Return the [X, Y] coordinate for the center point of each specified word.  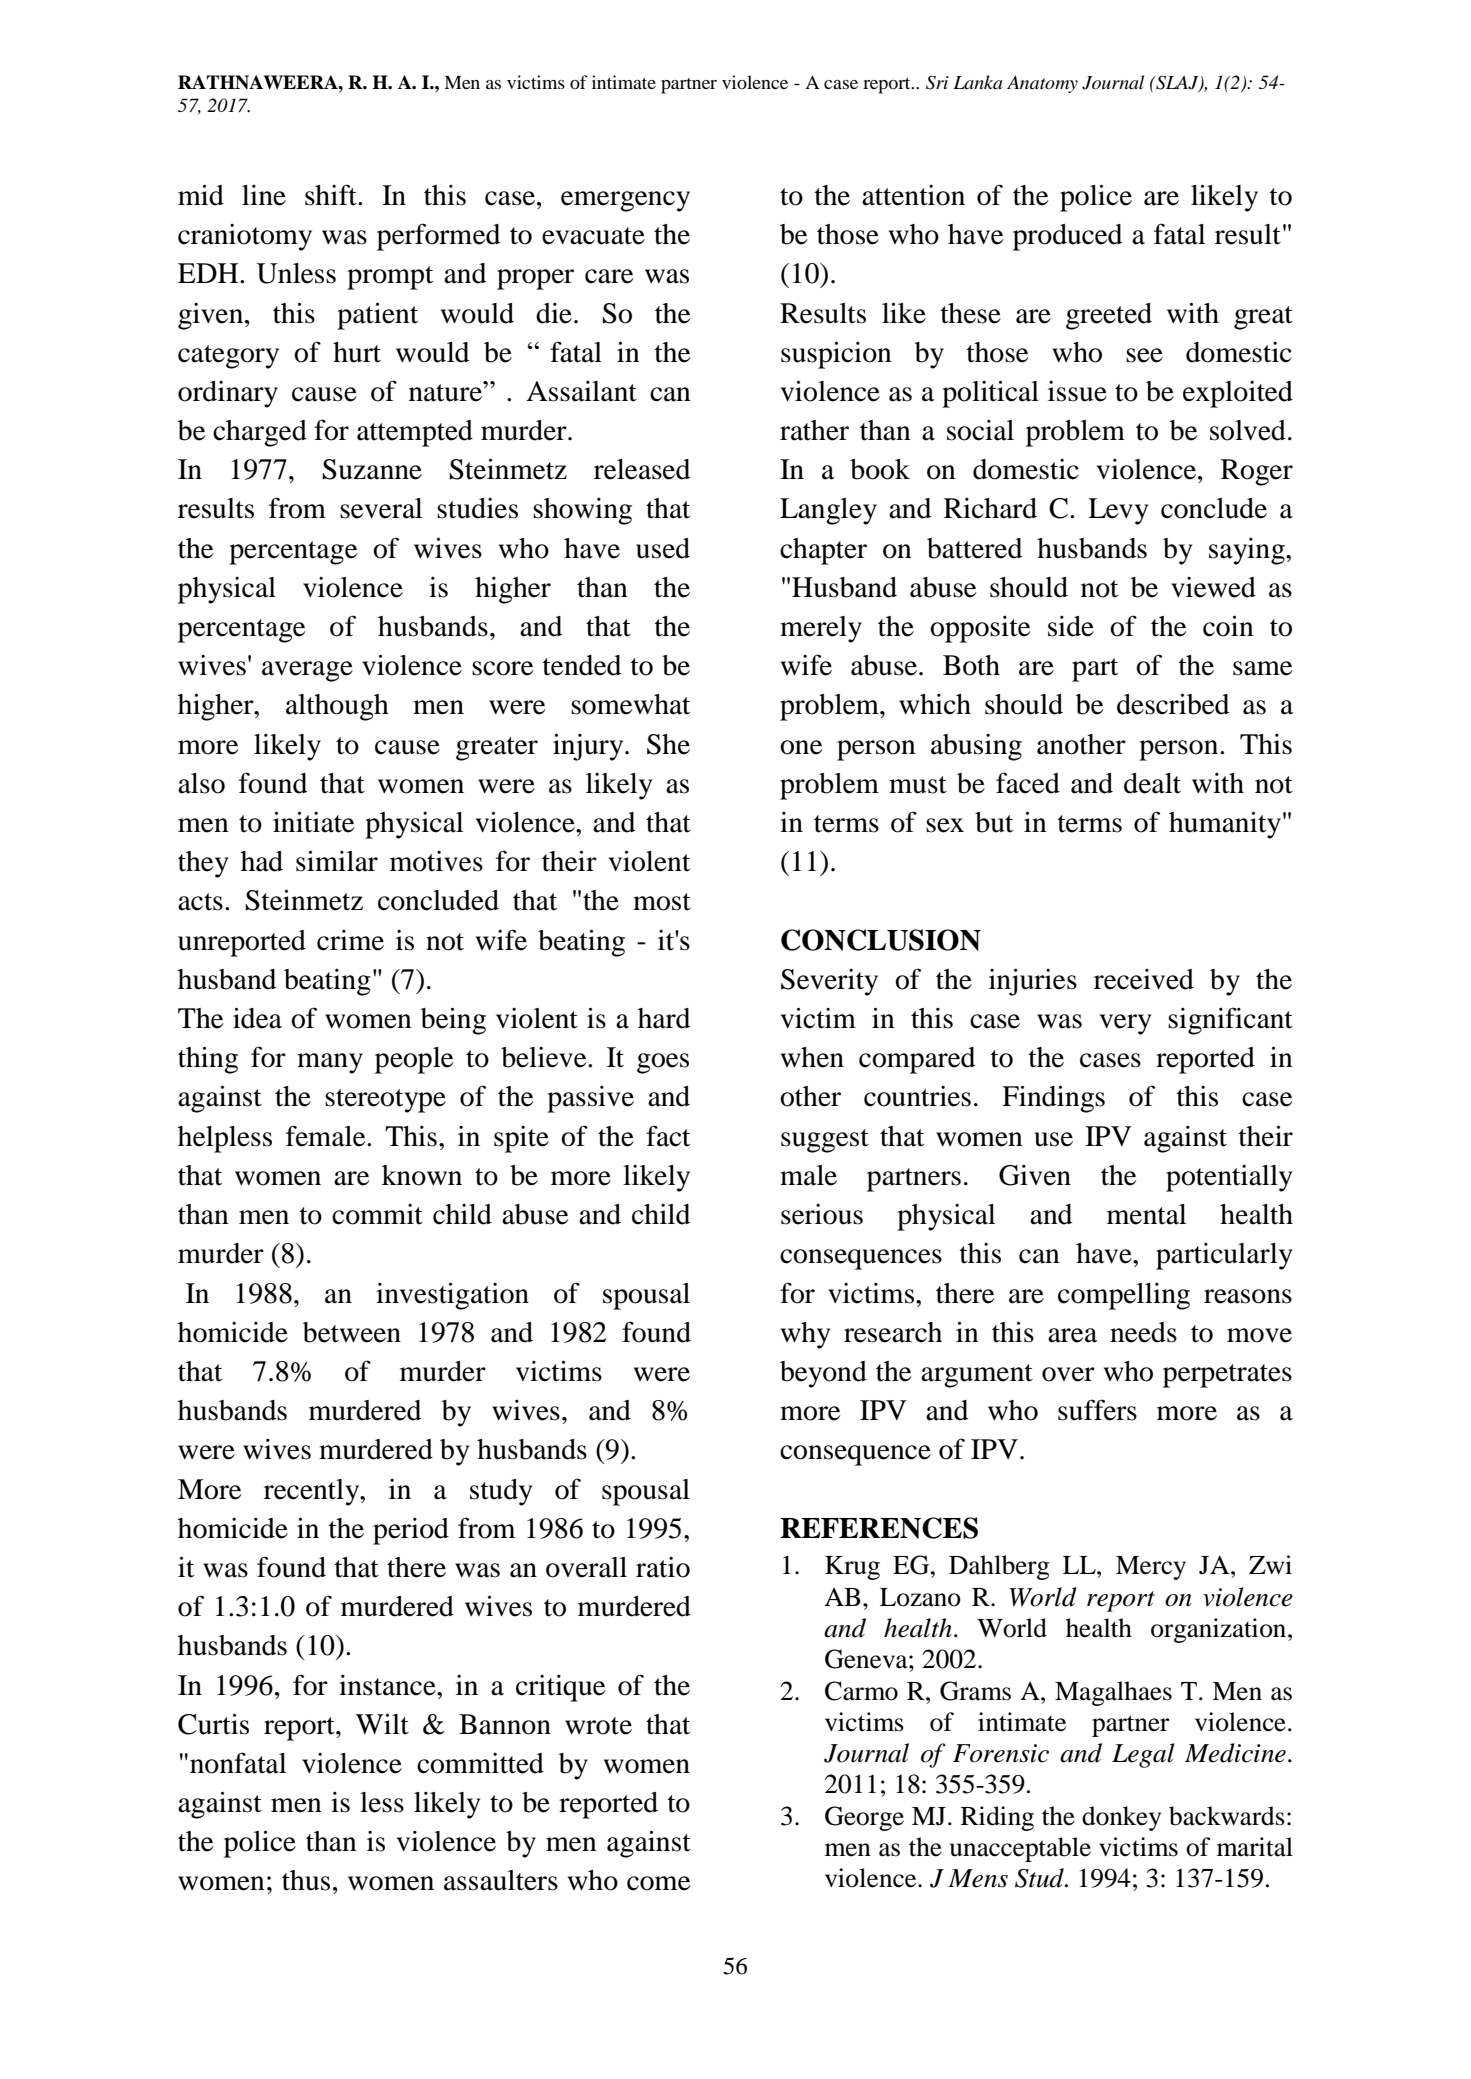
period [411, 1531]
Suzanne [372, 469]
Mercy [1151, 1568]
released [642, 469]
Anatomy [1042, 84]
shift [332, 195]
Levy [1118, 511]
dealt [1152, 783]
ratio [663, 1567]
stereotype [385, 1101]
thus [306, 1880]
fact [668, 1136]
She [668, 744]
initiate [313, 822]
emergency [625, 201]
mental [1146, 1214]
